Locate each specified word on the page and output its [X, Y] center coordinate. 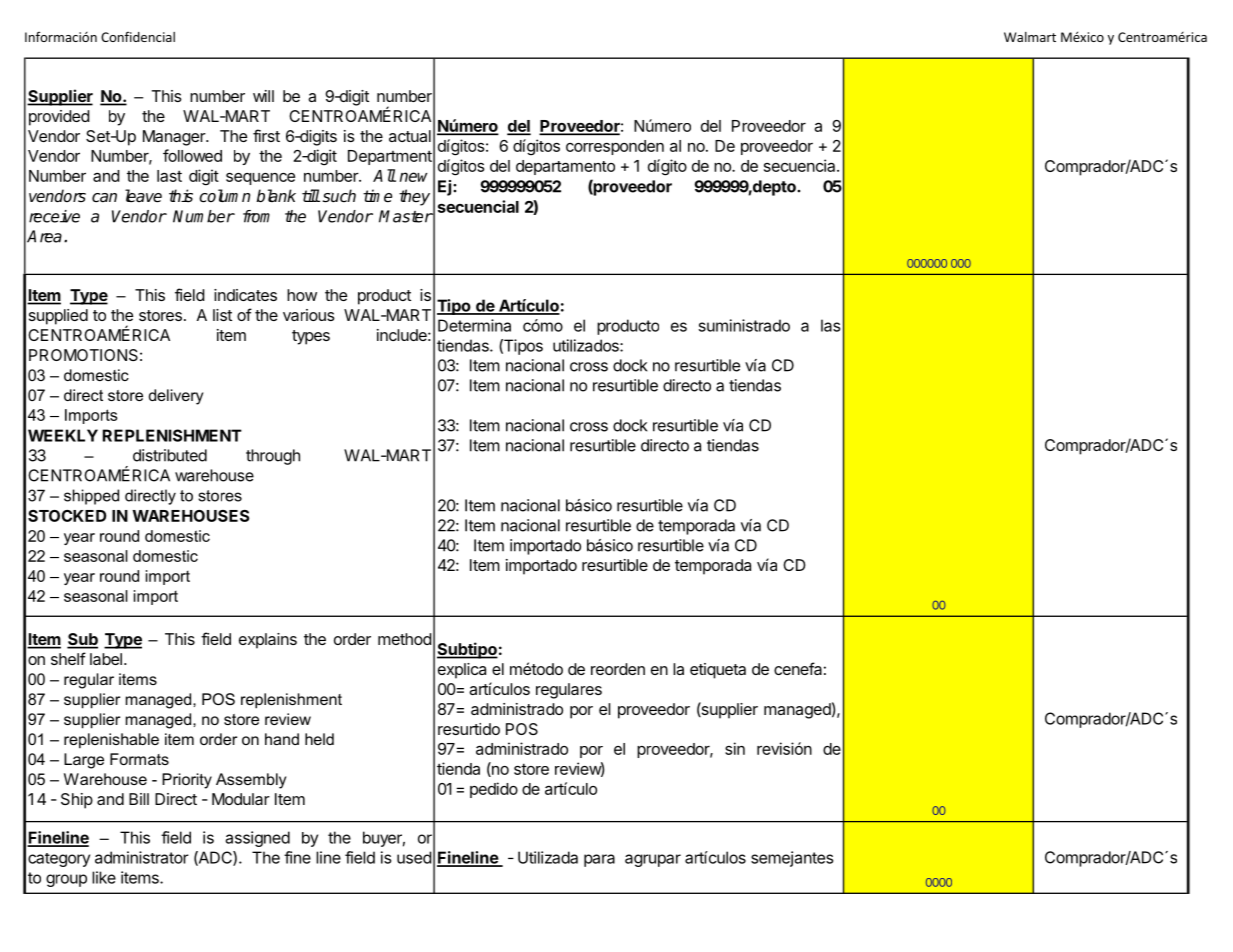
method [405, 639]
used [414, 857]
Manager [175, 138]
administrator [142, 857]
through [273, 457]
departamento [565, 167]
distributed [170, 455]
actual [410, 136]
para [599, 860]
